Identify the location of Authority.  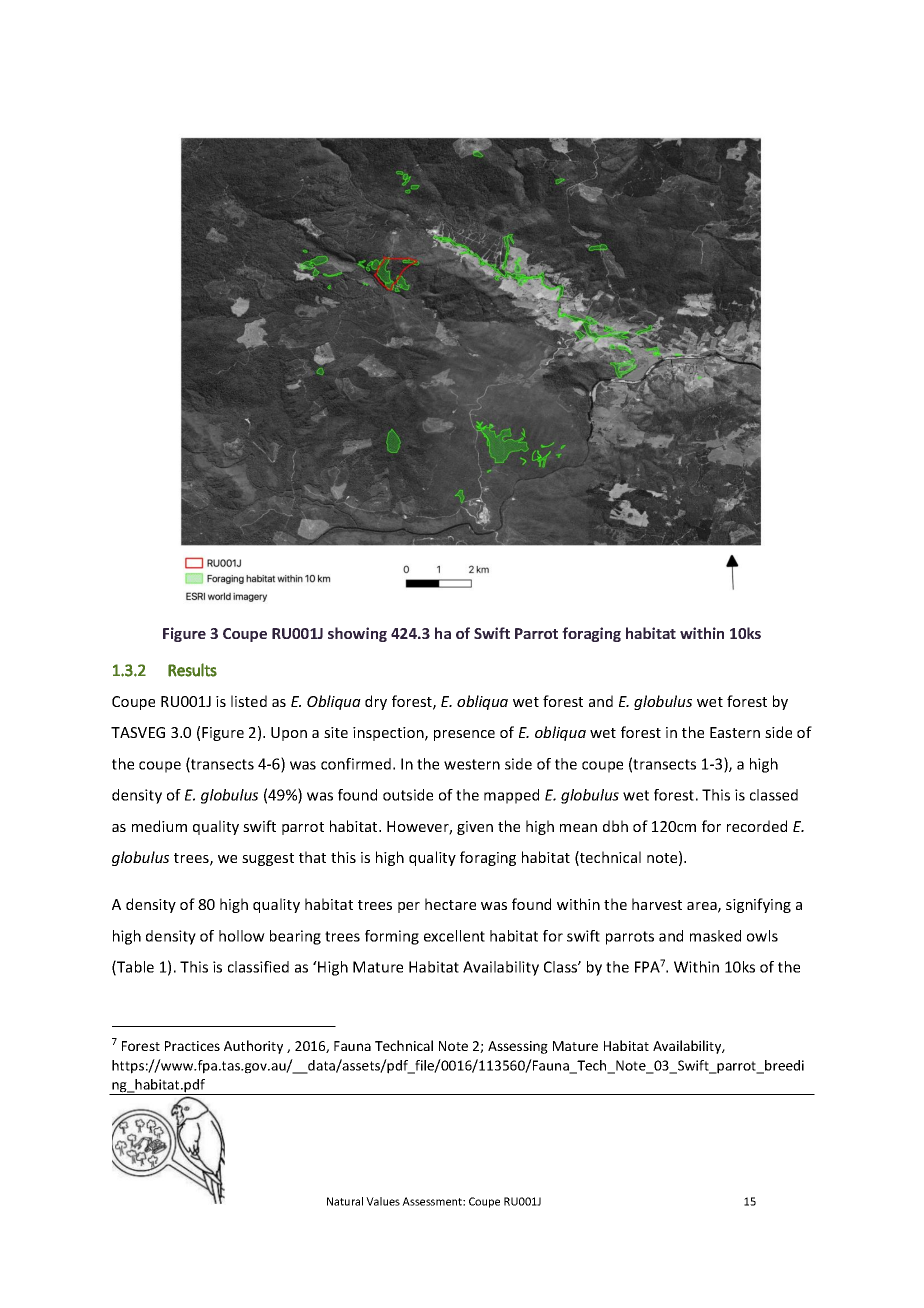
(253, 1047).
